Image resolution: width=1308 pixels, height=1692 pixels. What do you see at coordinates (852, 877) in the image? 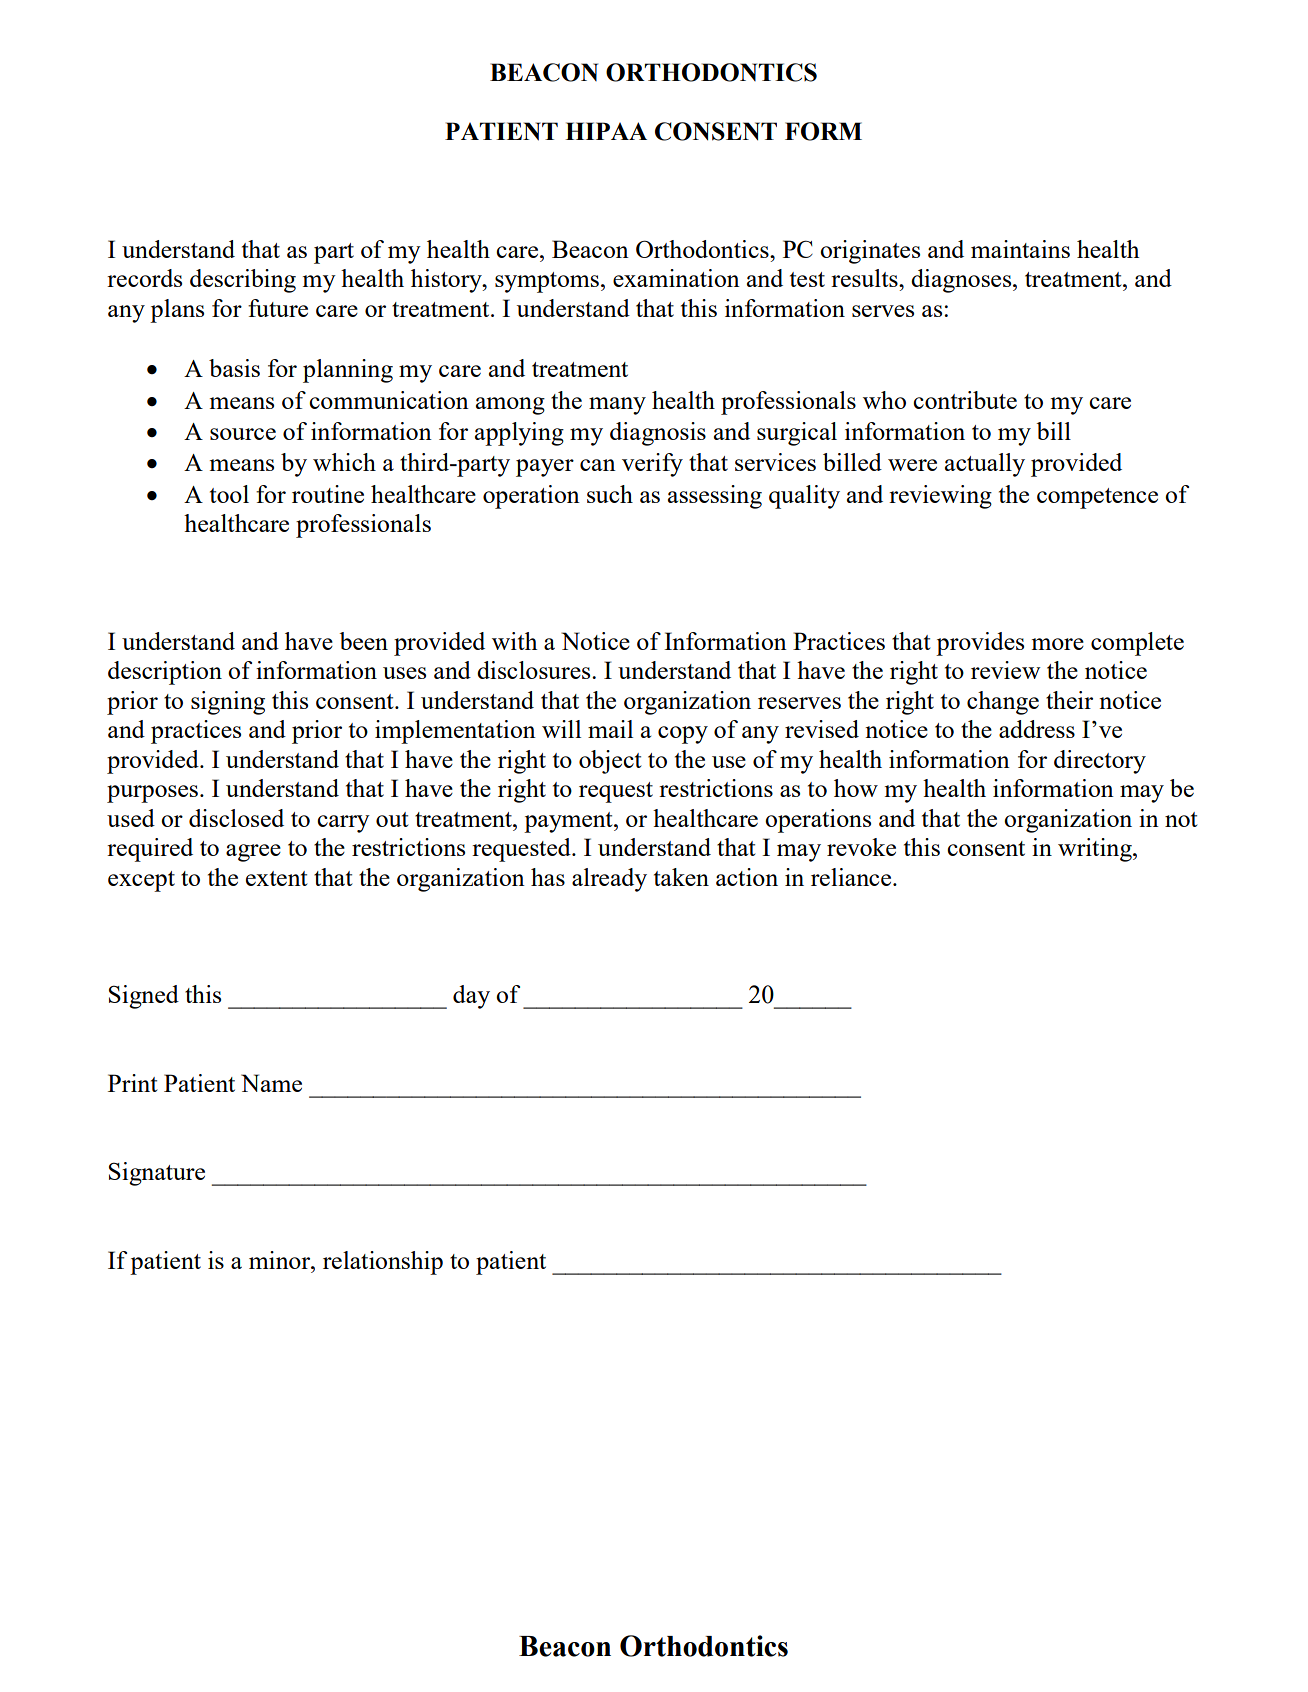
I see `reliance` at bounding box center [852, 877].
